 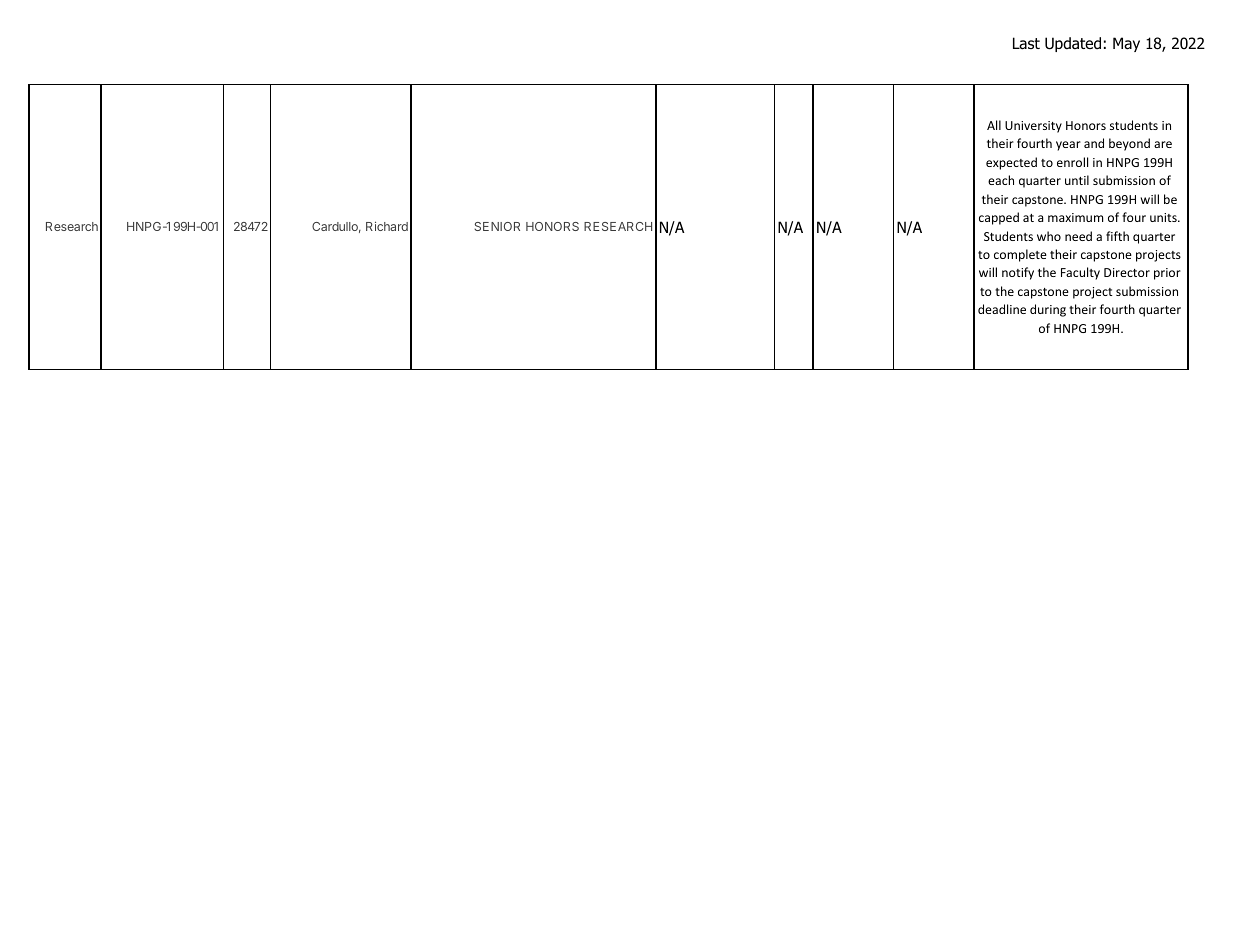 I want to click on SENIOR, so click(x=497, y=226).
